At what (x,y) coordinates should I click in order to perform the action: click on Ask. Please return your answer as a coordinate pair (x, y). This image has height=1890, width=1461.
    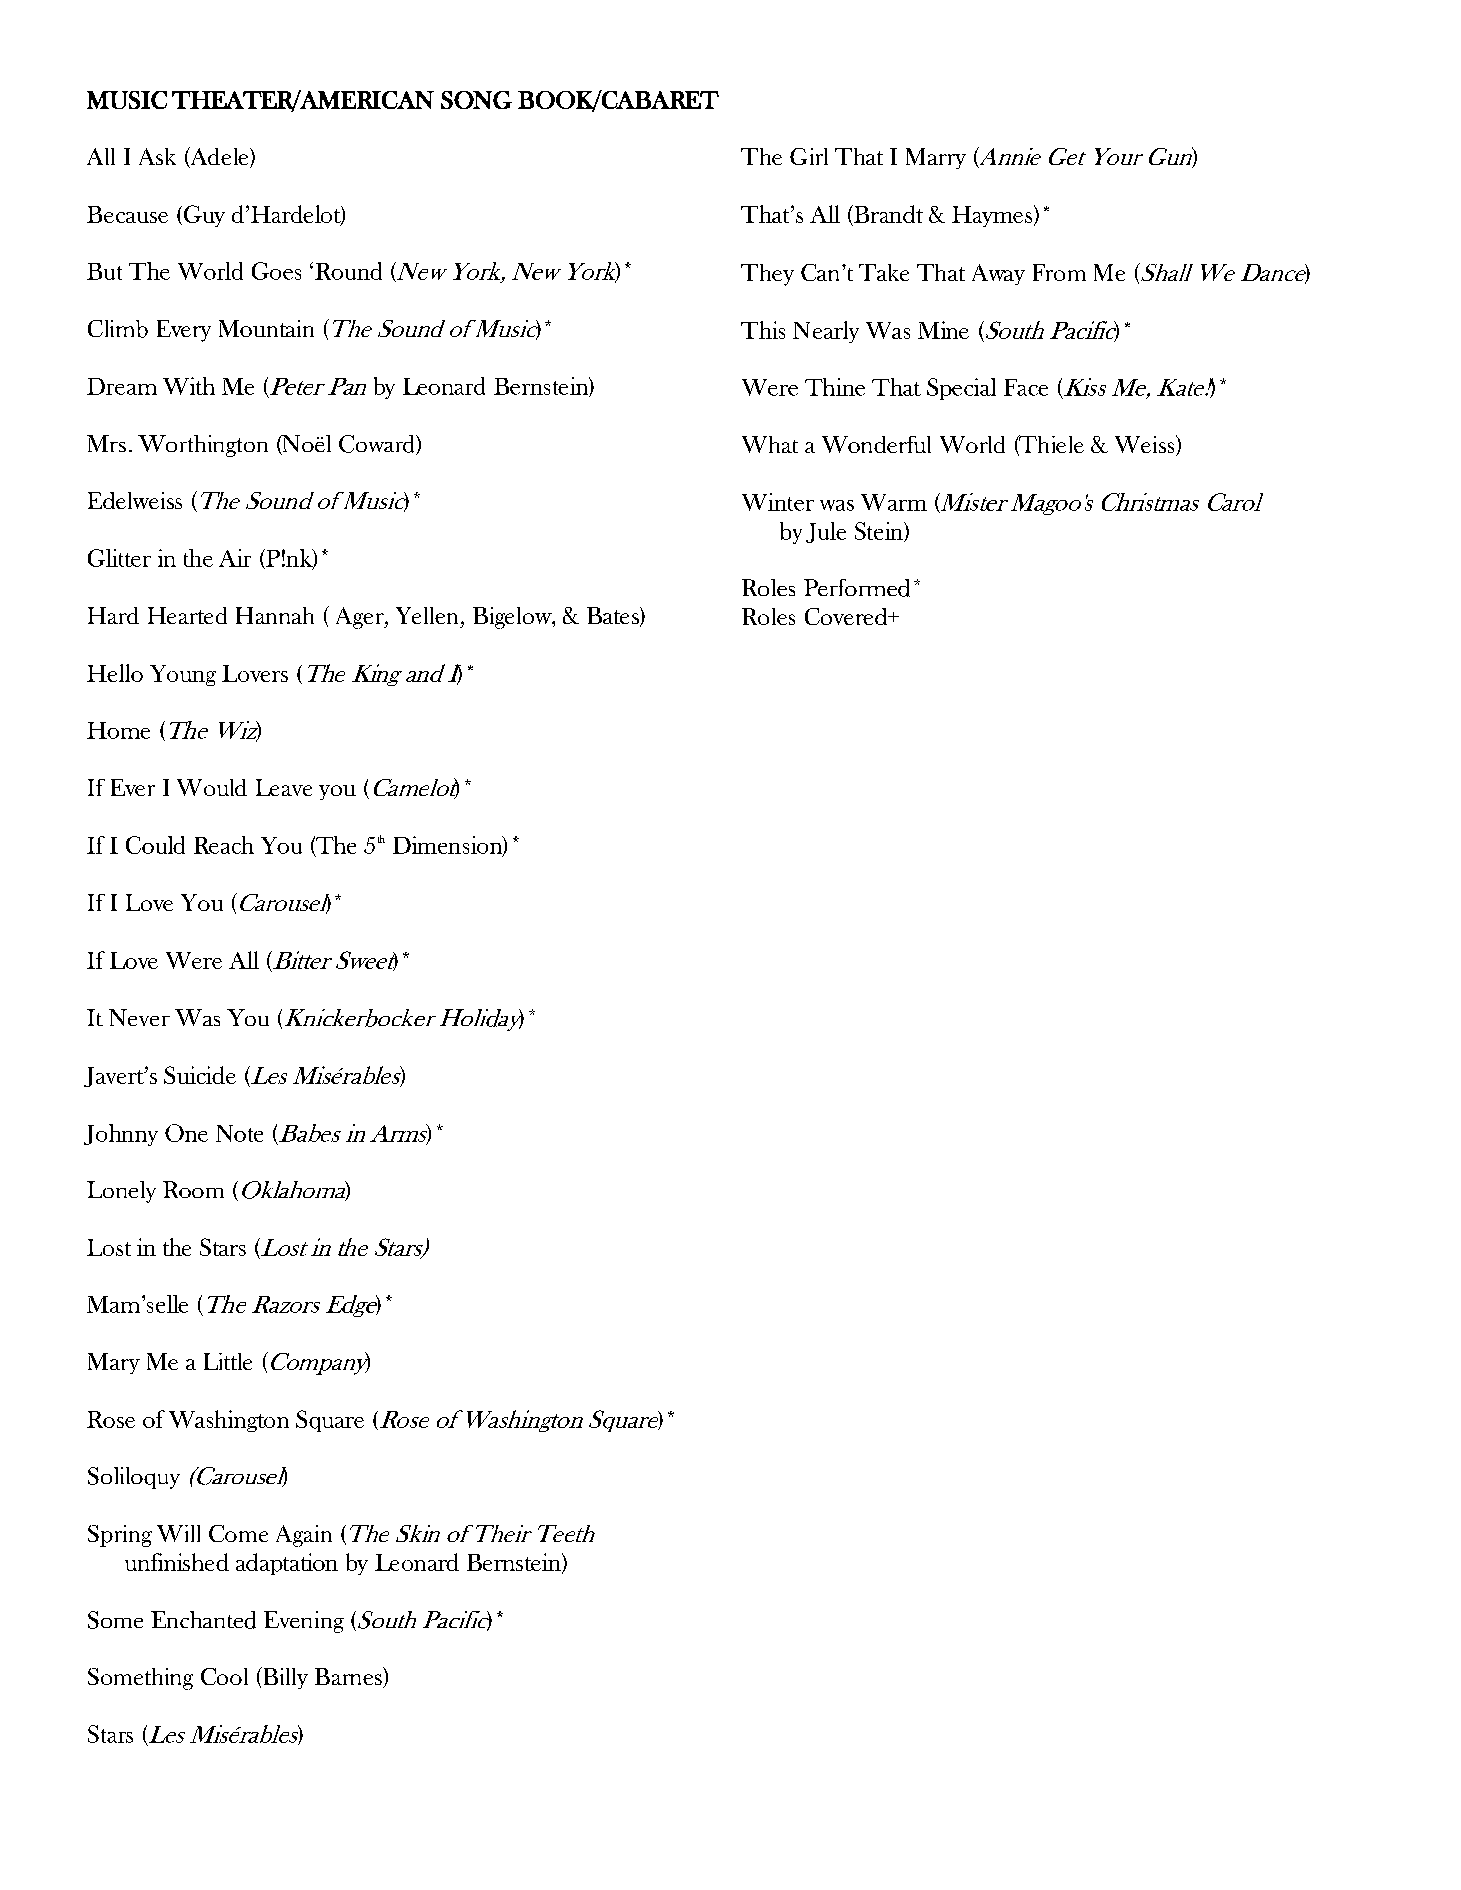
    Looking at the image, I should click on (157, 156).
